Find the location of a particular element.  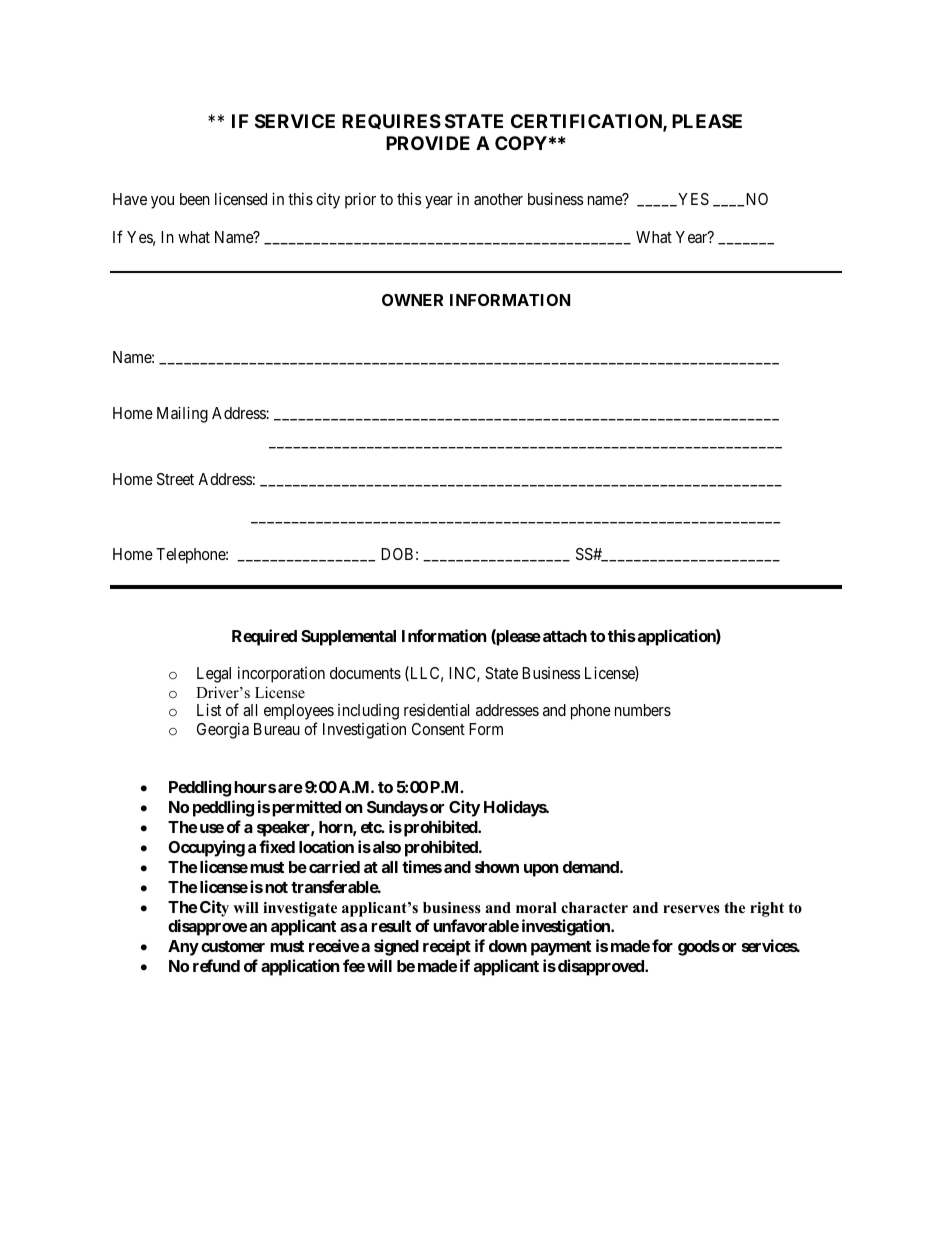

been is located at coordinates (195, 199).
